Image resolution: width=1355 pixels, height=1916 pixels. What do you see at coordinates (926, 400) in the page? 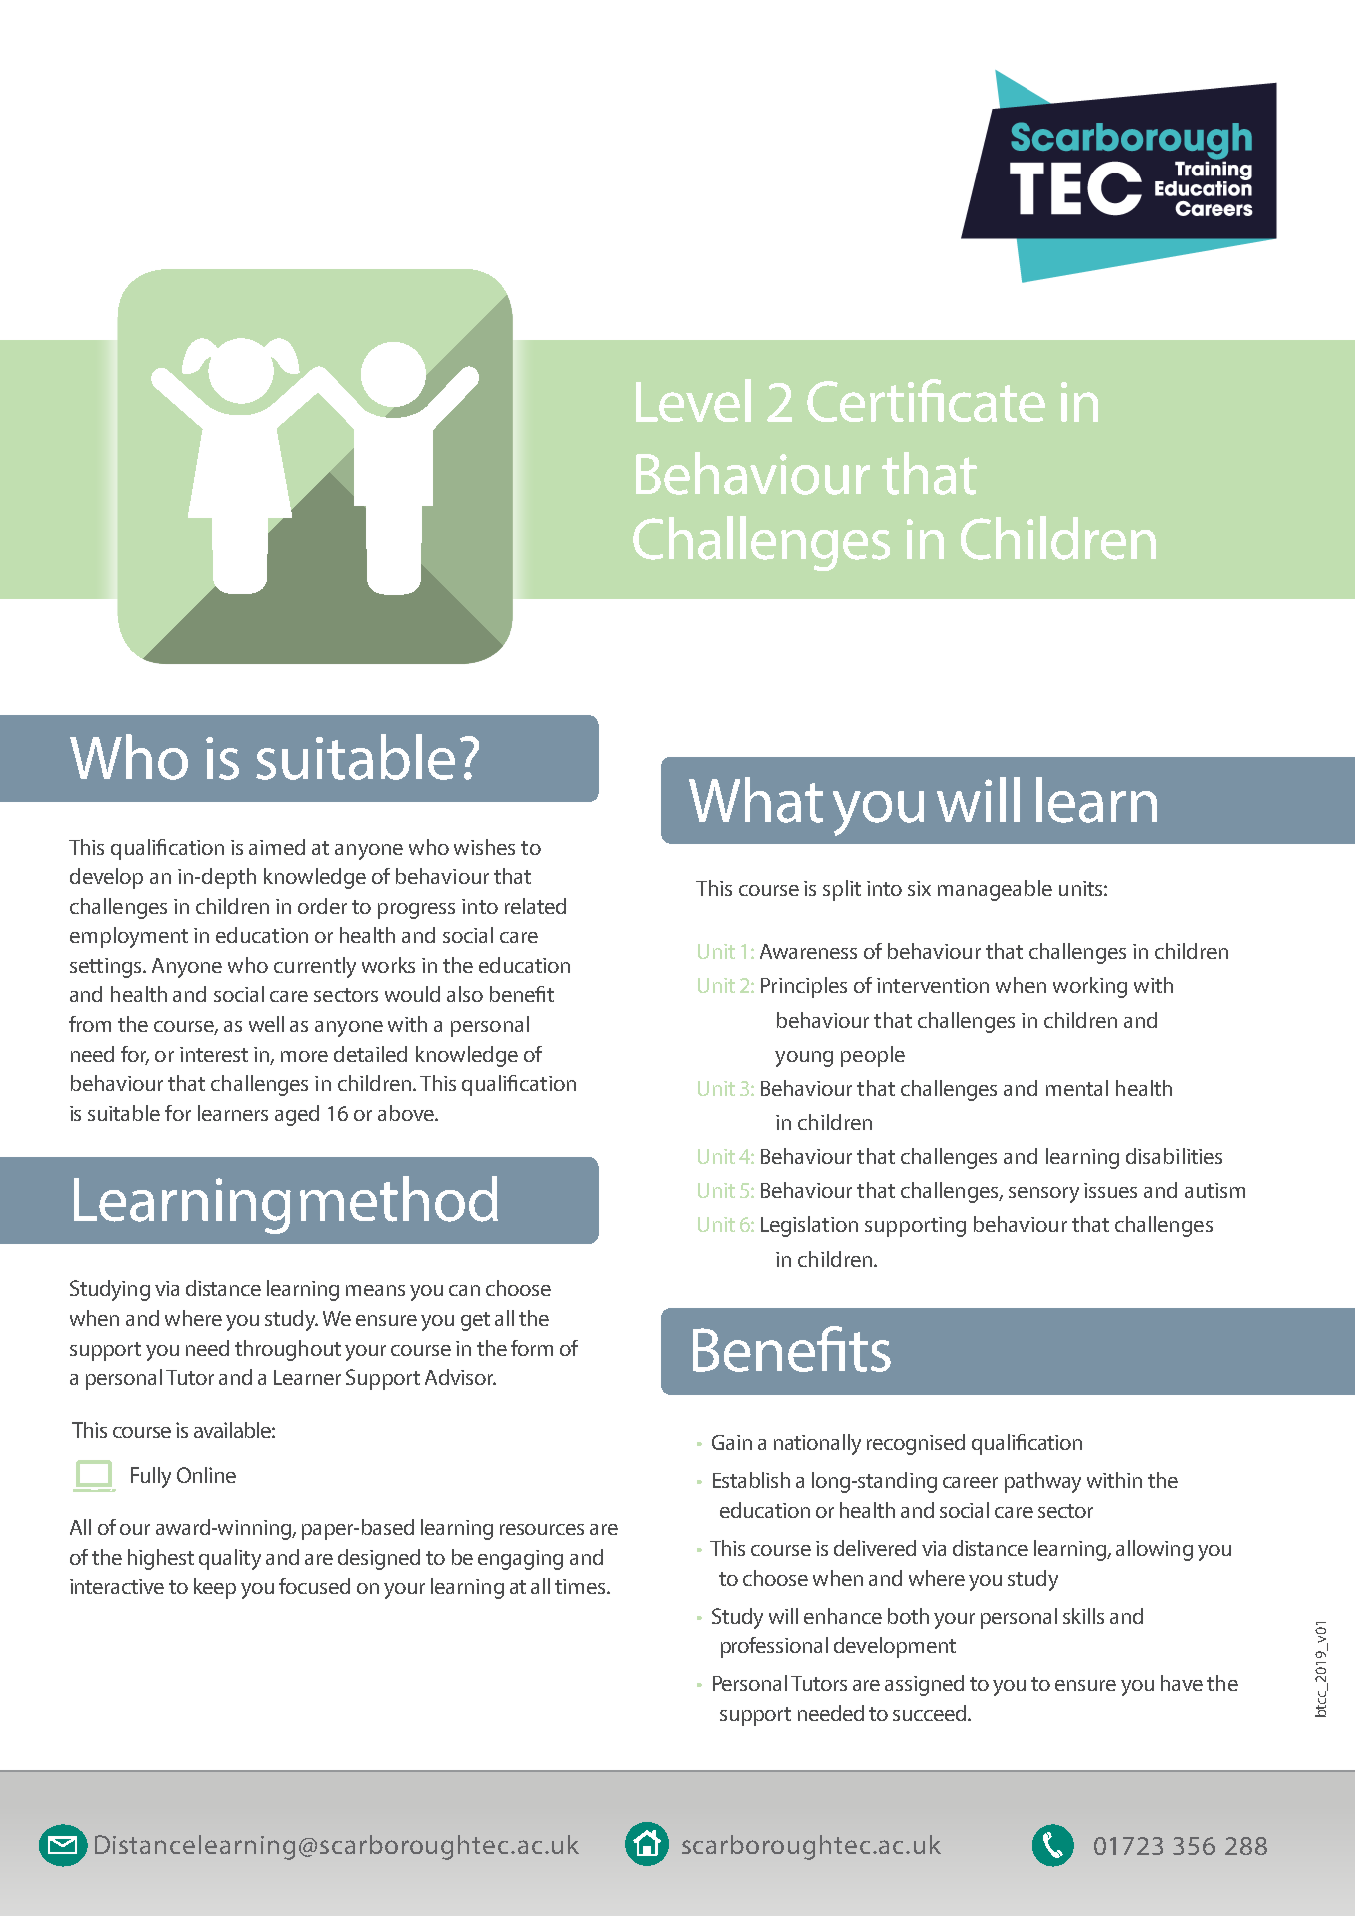
I see `Certificate` at bounding box center [926, 400].
